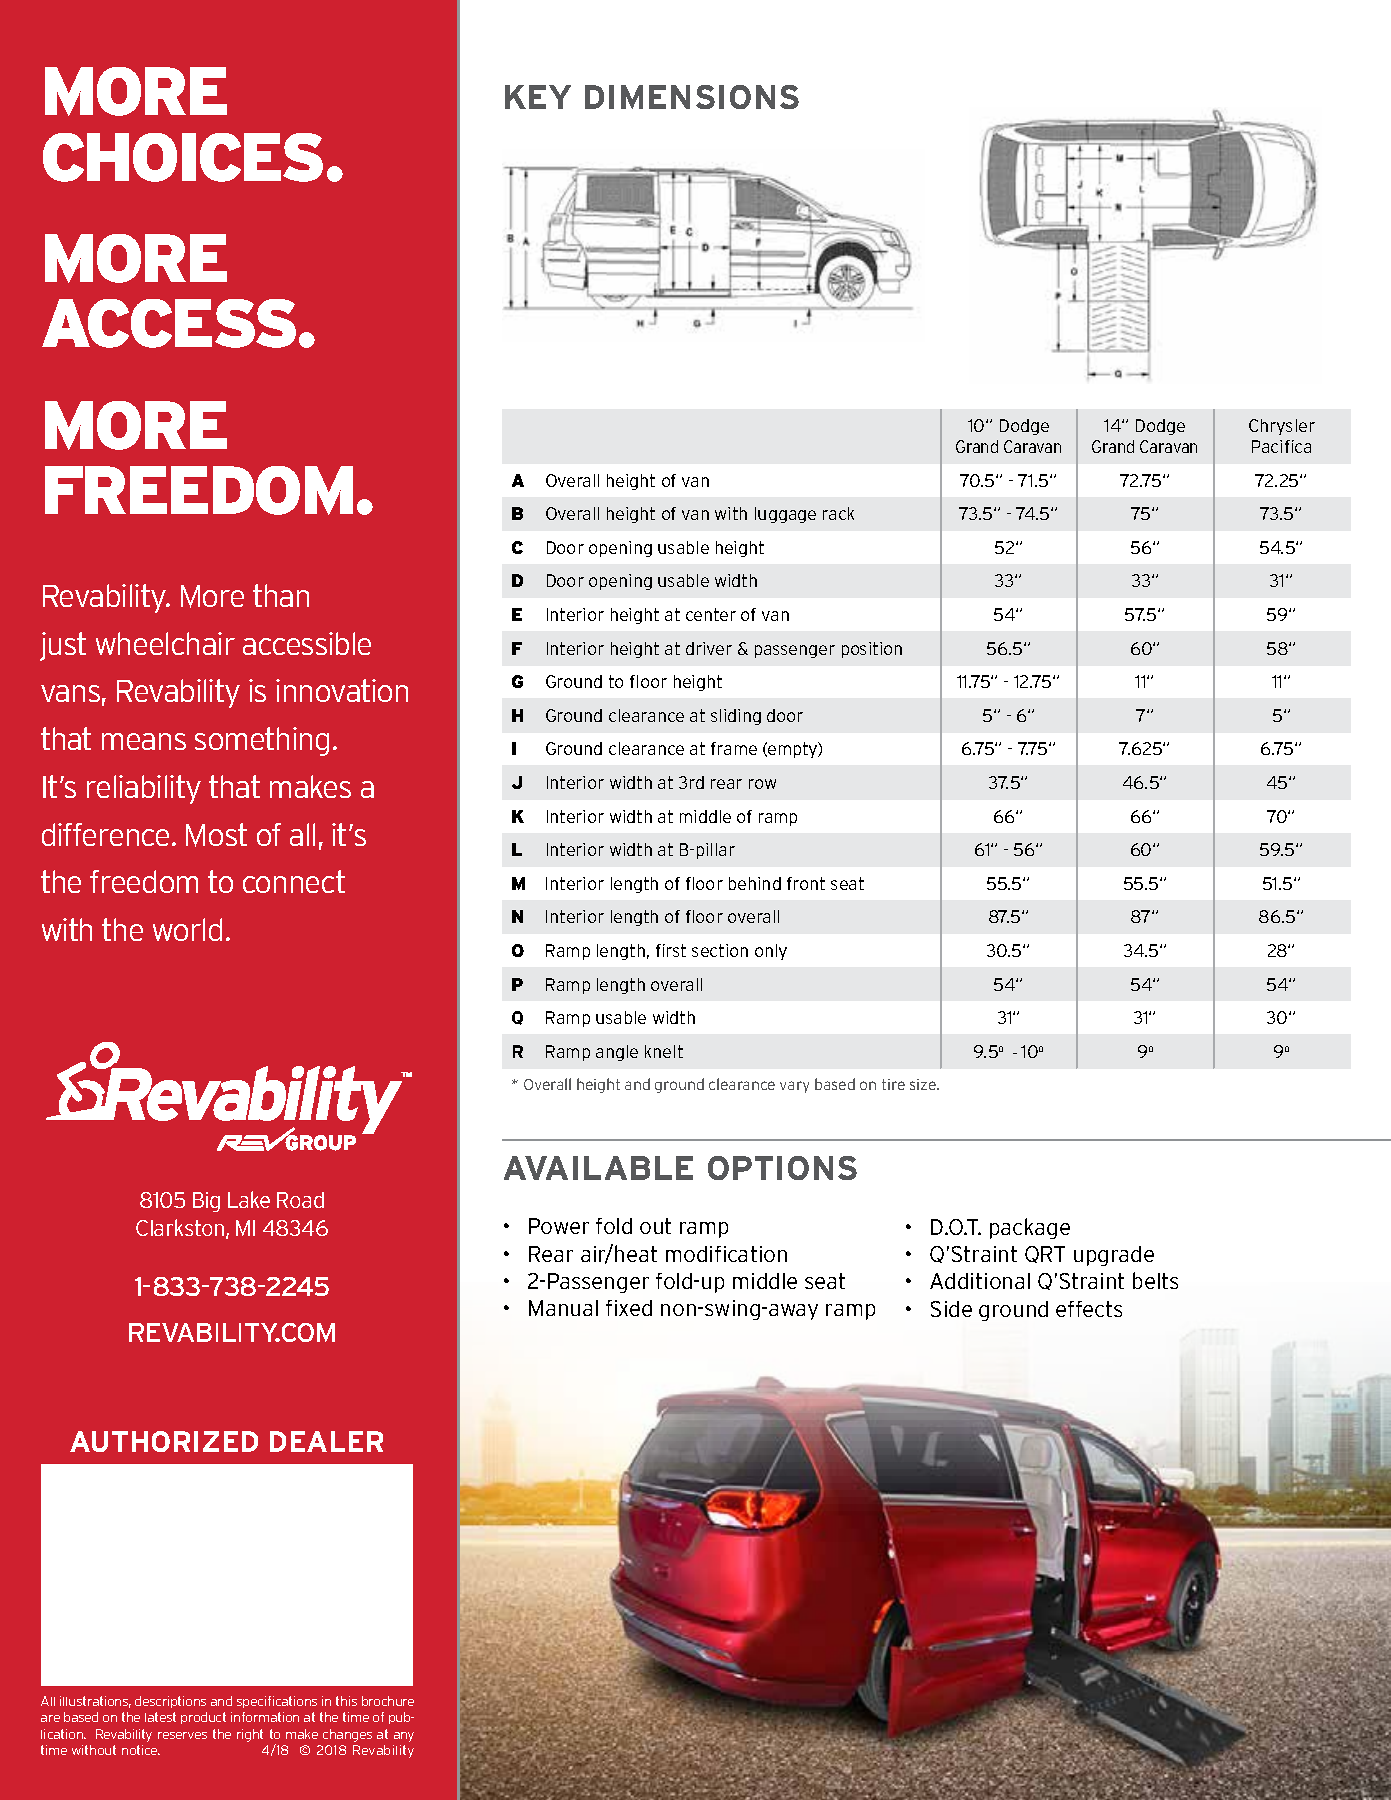  What do you see at coordinates (183, 157) in the screenshot?
I see `CHOICES` at bounding box center [183, 157].
